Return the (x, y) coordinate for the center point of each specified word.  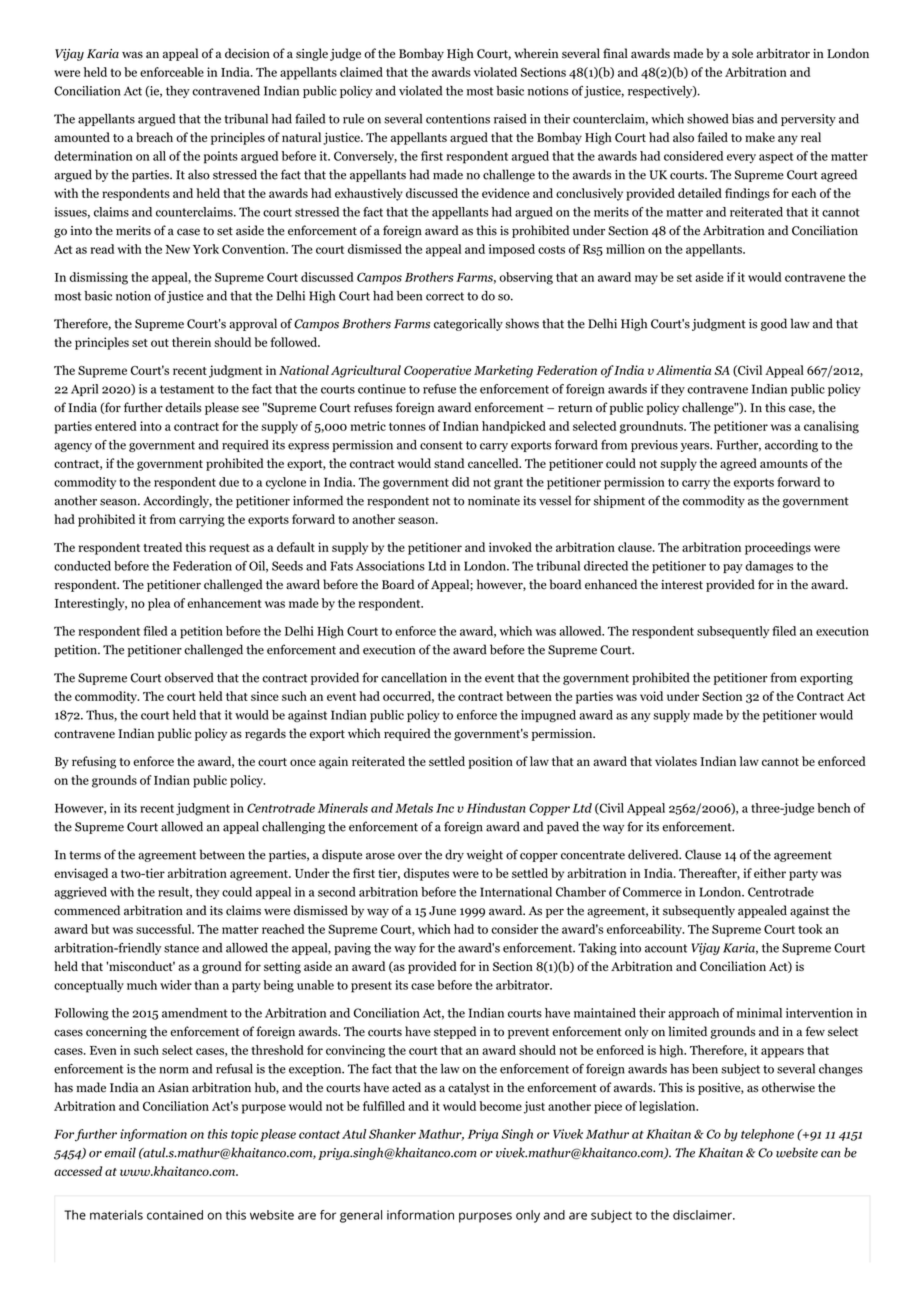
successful (165, 929)
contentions (458, 119)
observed (189, 677)
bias (743, 119)
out (160, 343)
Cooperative (437, 371)
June (442, 911)
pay (733, 568)
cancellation (414, 677)
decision (247, 53)
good (774, 324)
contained (175, 1215)
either (770, 873)
